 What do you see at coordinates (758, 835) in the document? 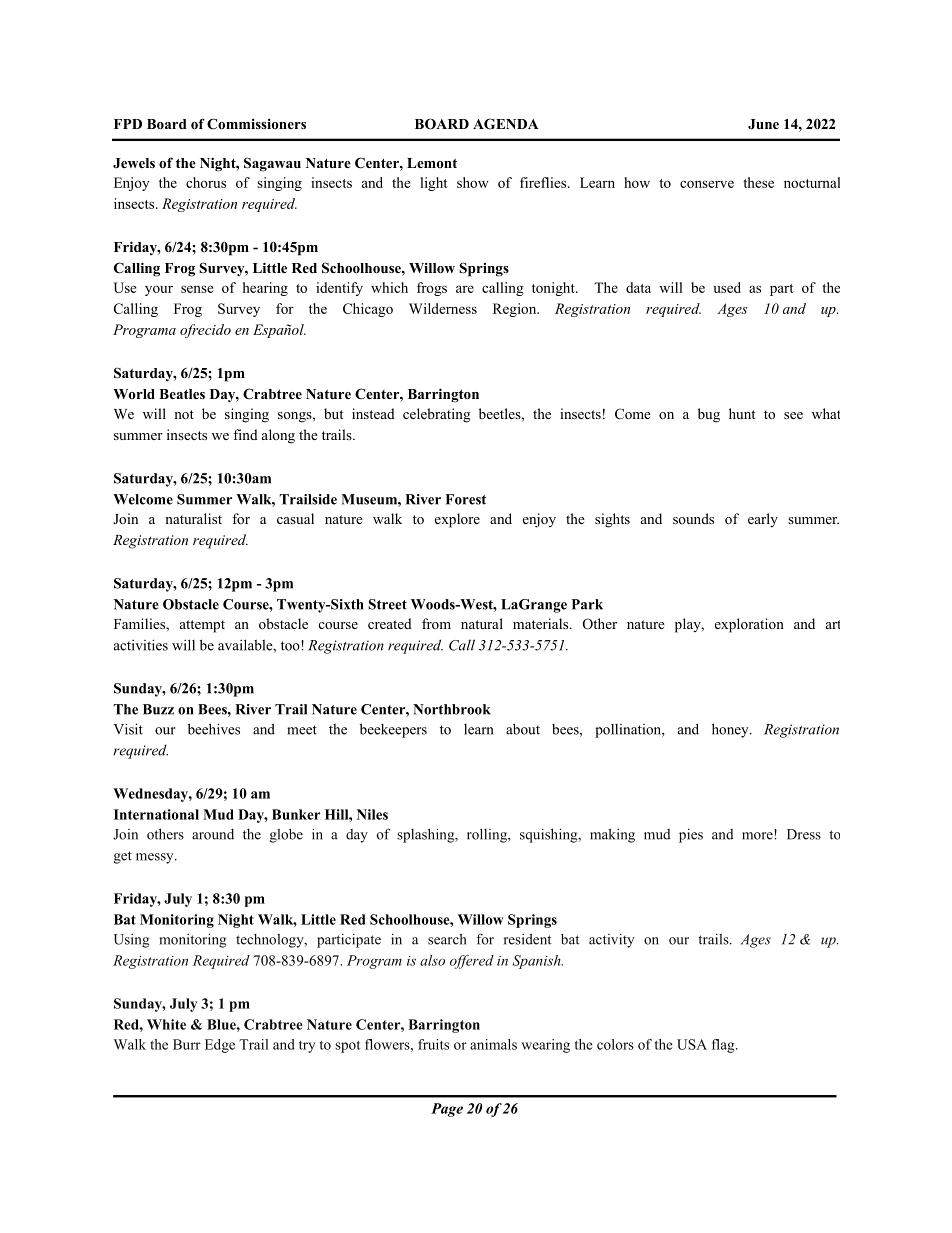
I see `more` at bounding box center [758, 835].
